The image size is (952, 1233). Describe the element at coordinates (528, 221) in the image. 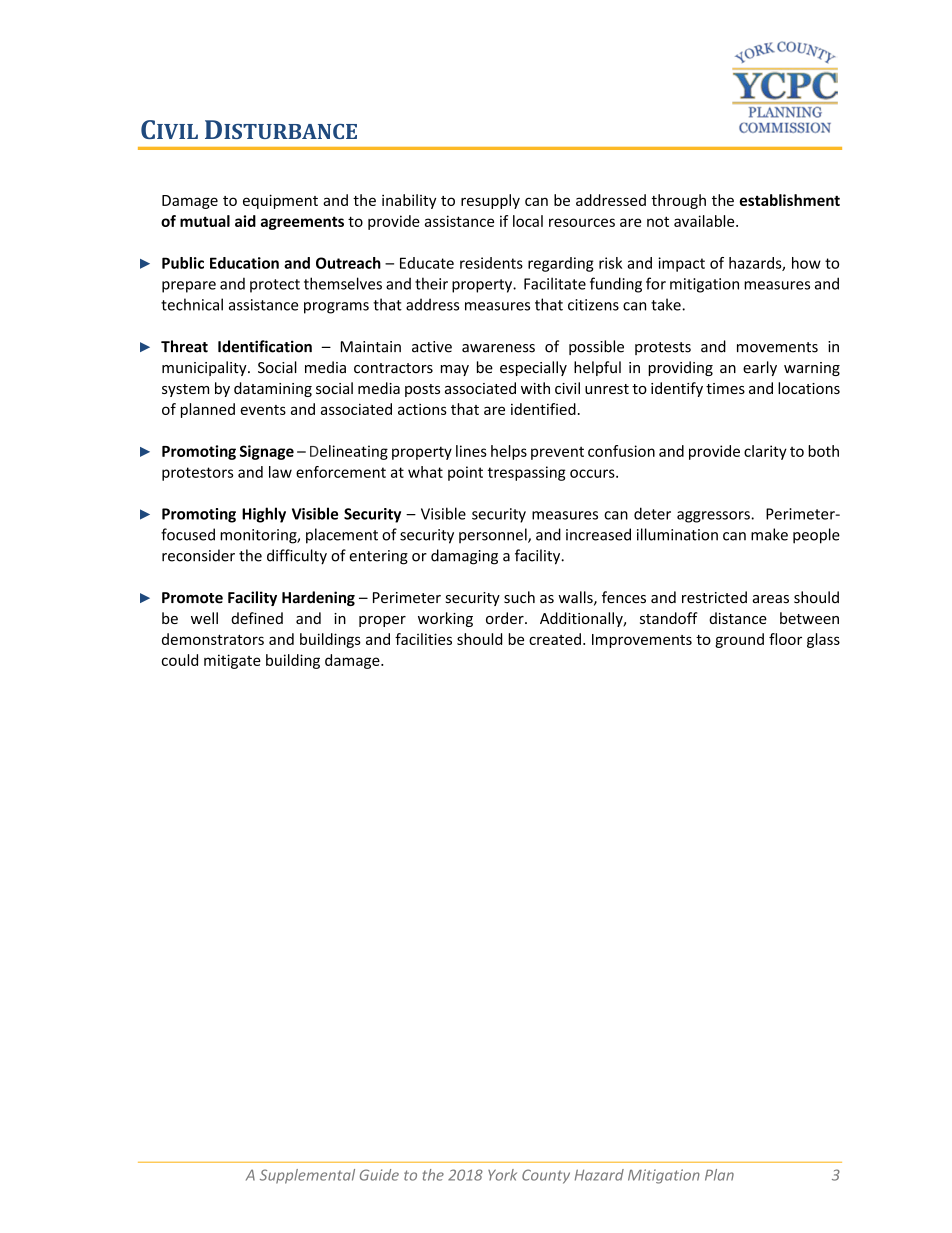

I see `local` at that location.
